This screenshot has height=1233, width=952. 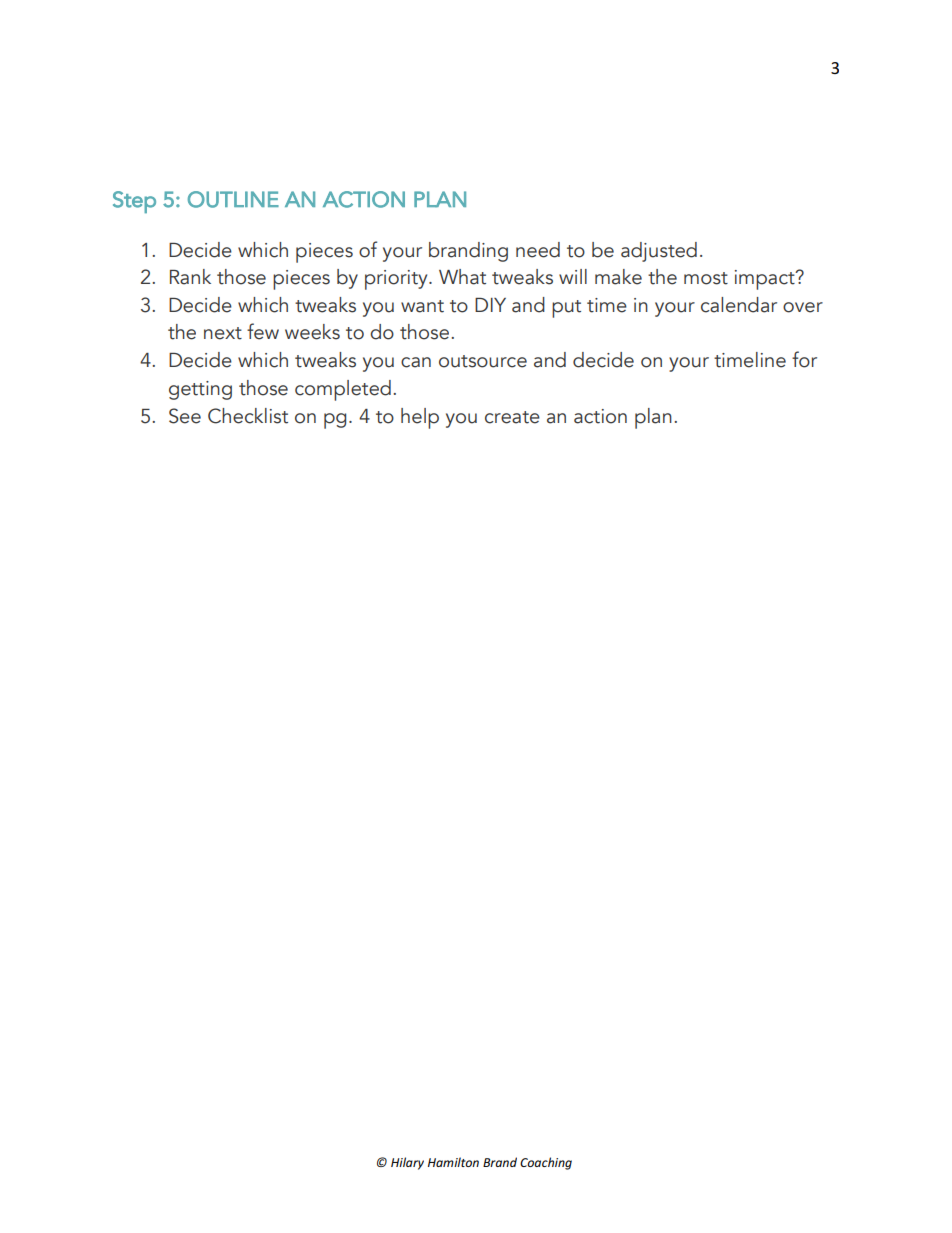 I want to click on completed, so click(x=343, y=390).
